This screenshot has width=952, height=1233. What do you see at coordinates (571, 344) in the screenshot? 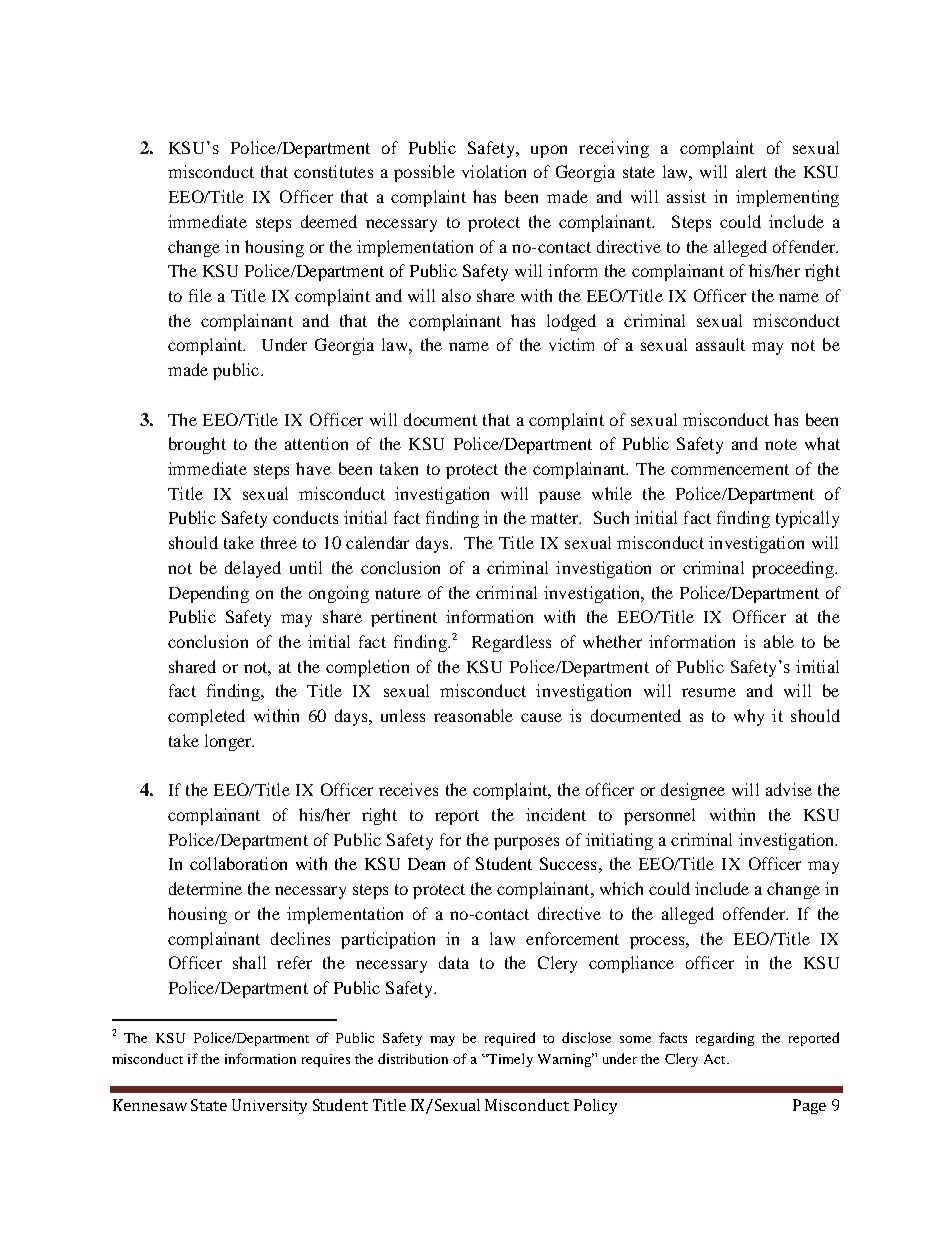
I see `victim` at bounding box center [571, 344].
